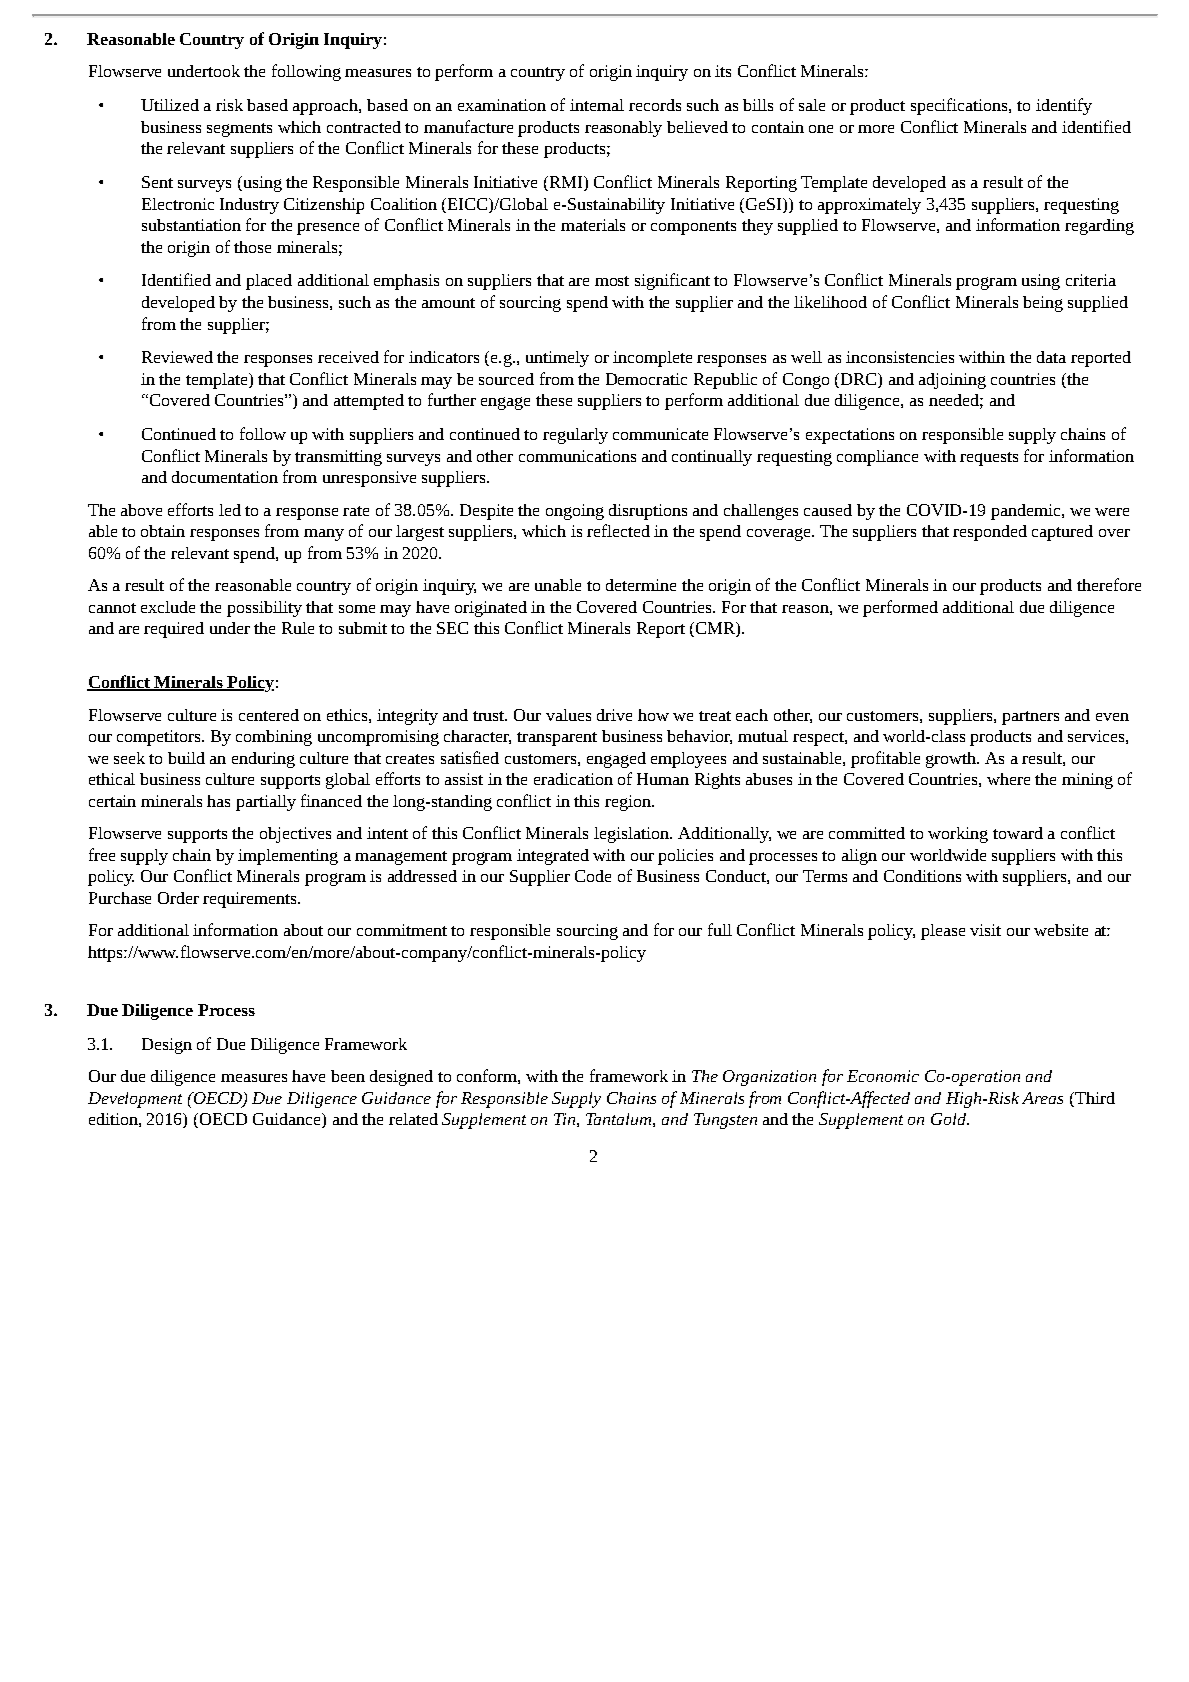 The width and height of the screenshot is (1189, 1682). What do you see at coordinates (989, 459) in the screenshot?
I see `requests` at bounding box center [989, 459].
